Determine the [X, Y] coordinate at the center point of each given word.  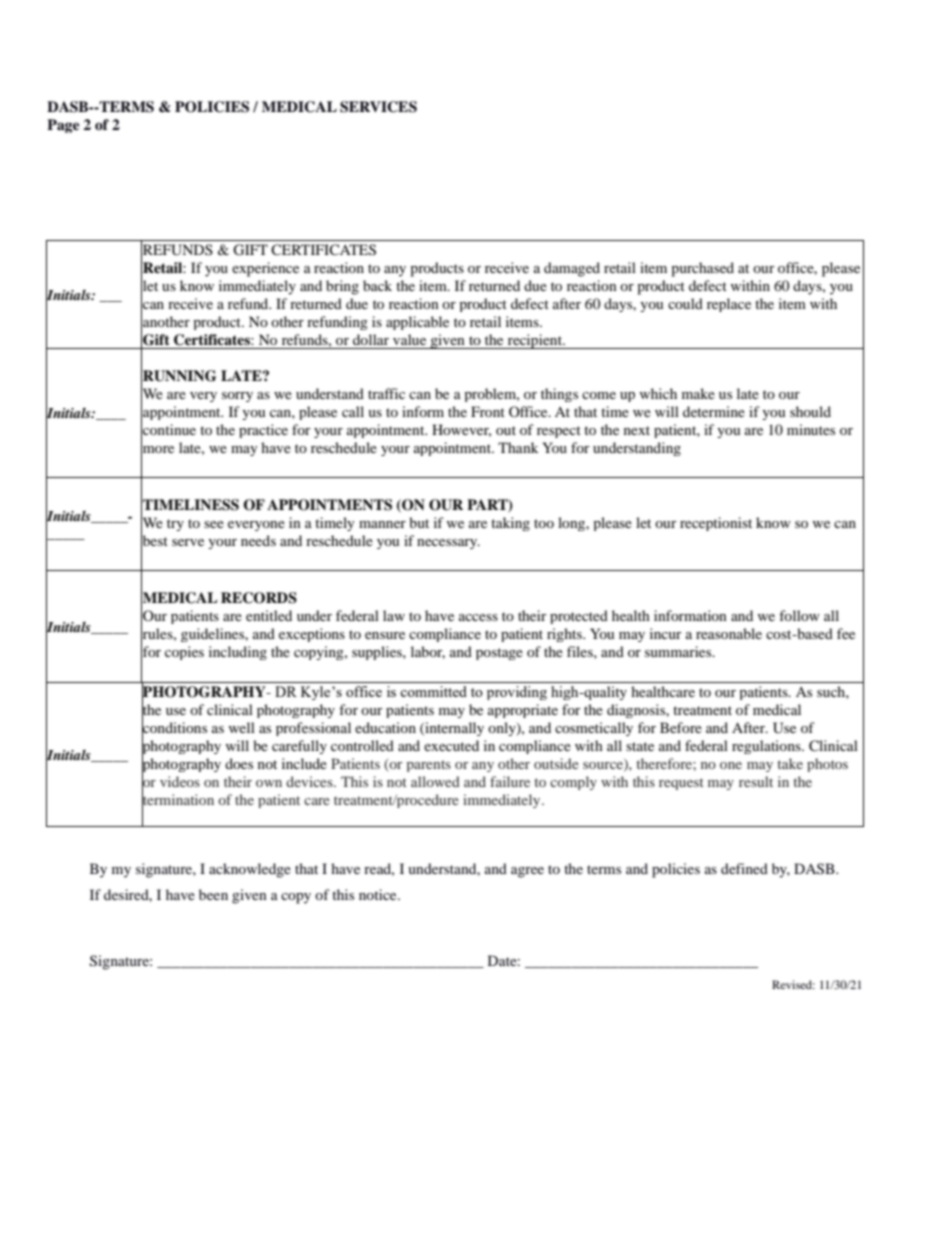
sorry [237, 397]
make [698, 393]
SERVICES [378, 107]
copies [184, 653]
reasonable [729, 633]
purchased [702, 269]
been [213, 894]
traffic [386, 393]
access [478, 617]
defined [744, 868]
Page [63, 126]
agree [527, 872]
